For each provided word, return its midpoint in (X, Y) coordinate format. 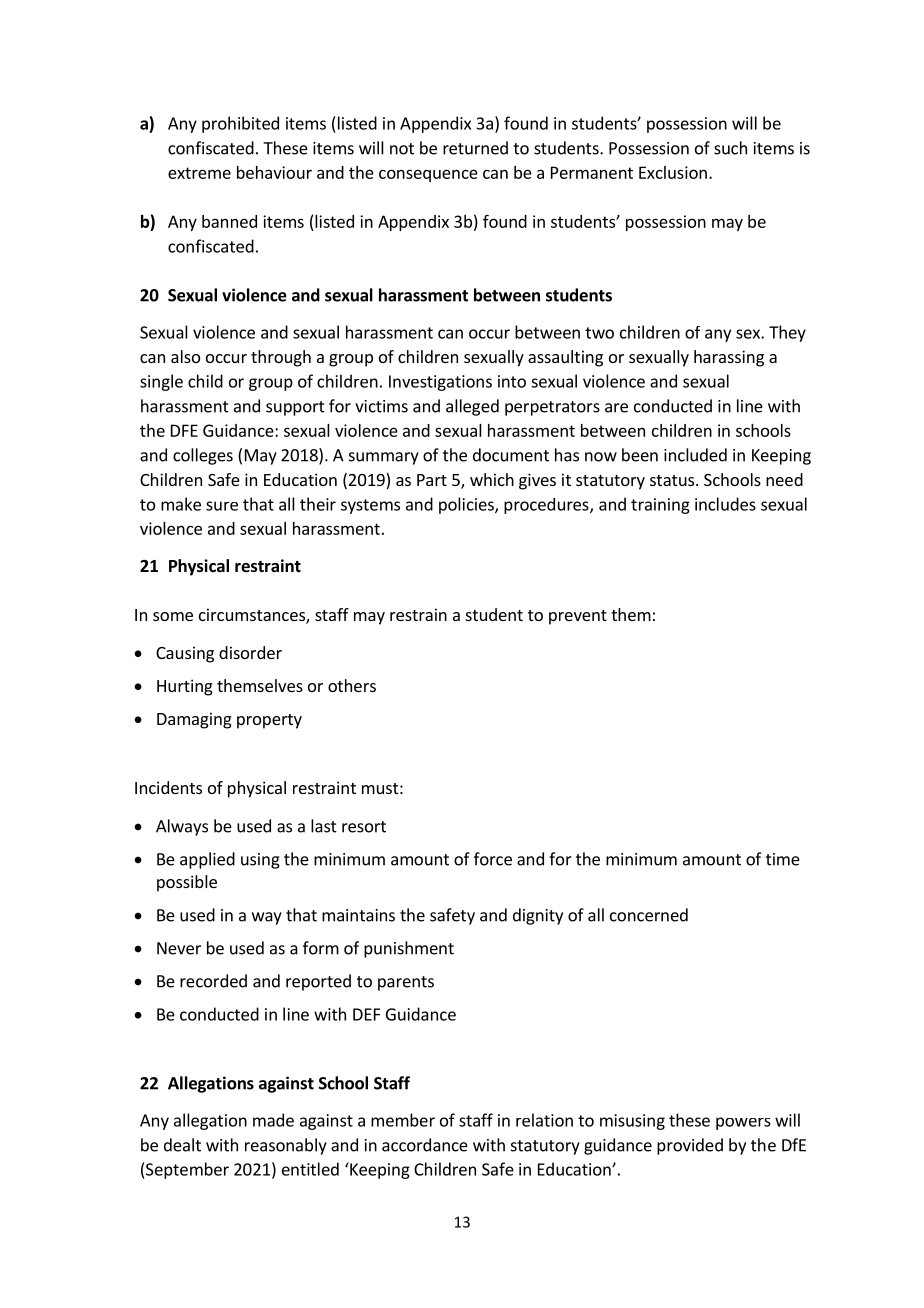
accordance (425, 1145)
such (730, 148)
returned (475, 148)
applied (207, 860)
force (493, 859)
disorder (250, 652)
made (273, 1120)
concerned (649, 915)
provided (690, 1146)
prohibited (240, 124)
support (295, 408)
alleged (472, 407)
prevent (578, 617)
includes (725, 504)
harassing (729, 358)
